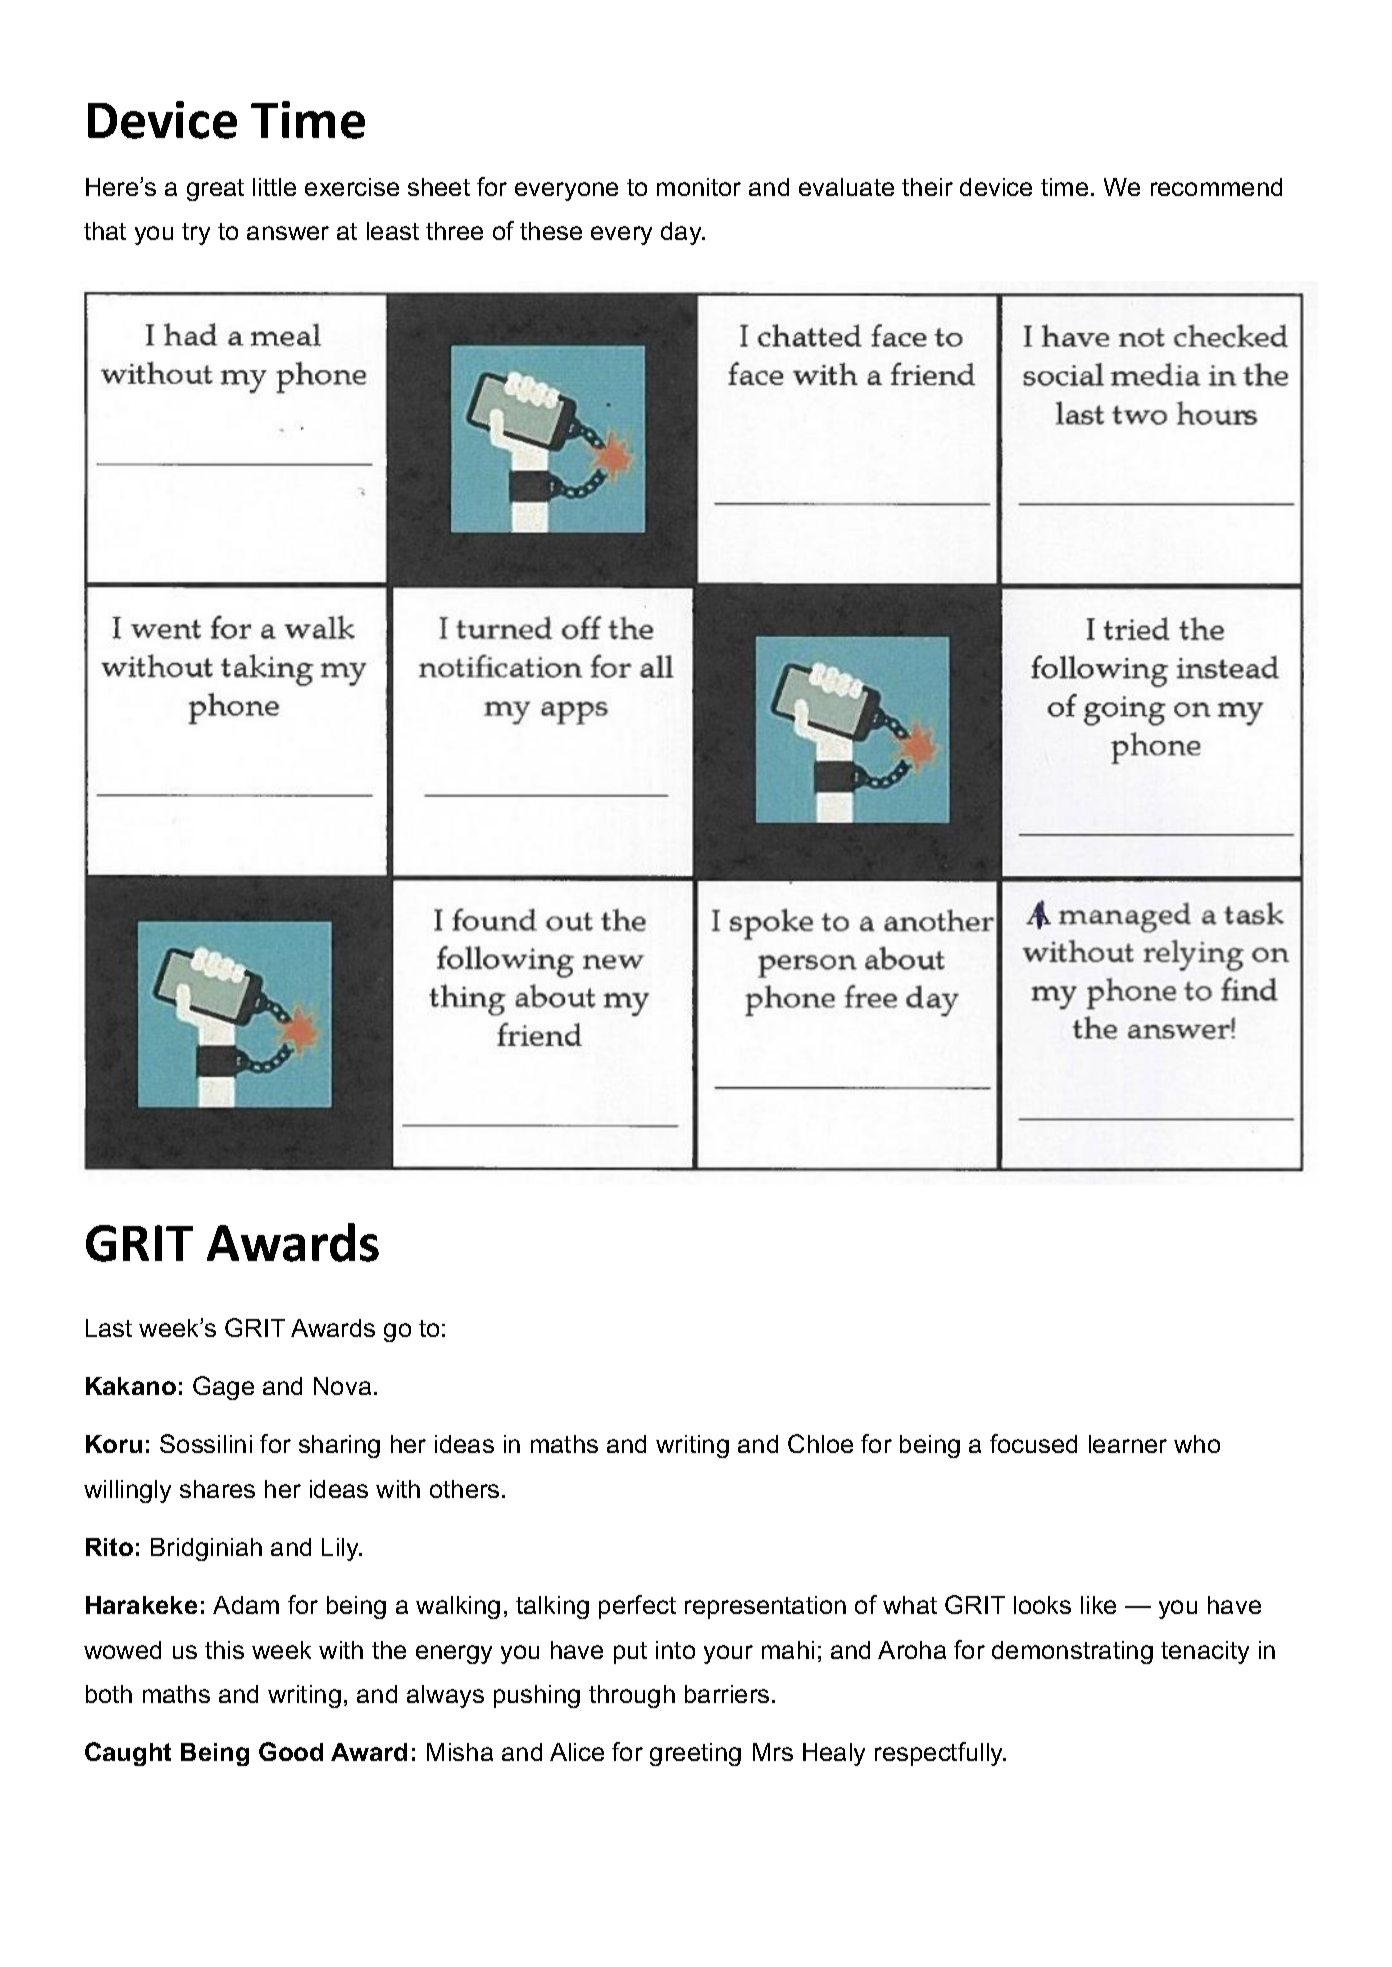 This image has width=1392, height=1967. I want to click on day, so click(682, 233).
